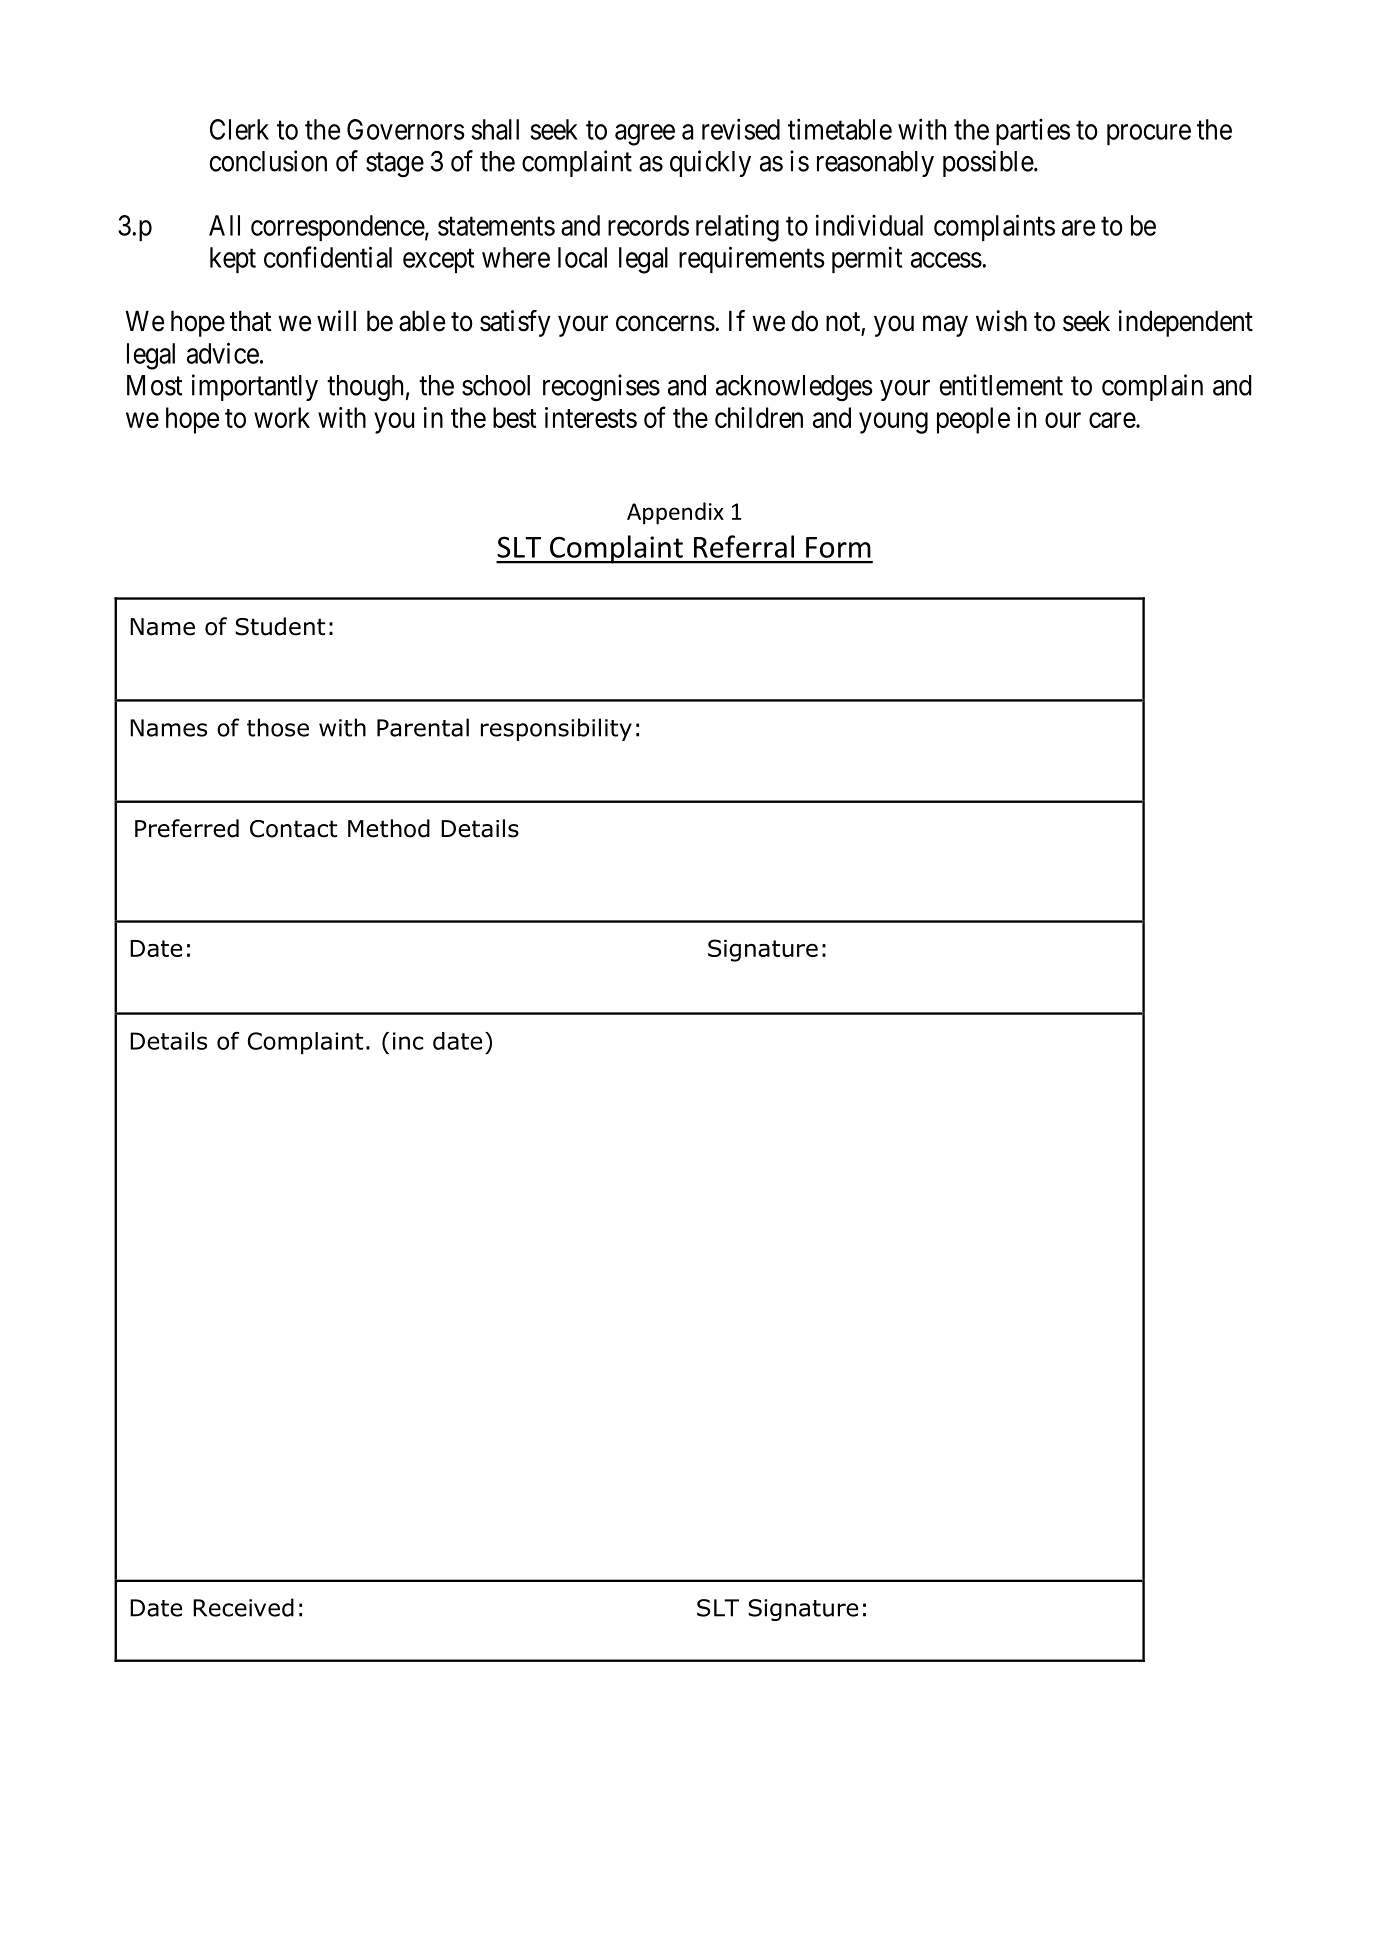 The height and width of the screenshot is (1949, 1378). Describe the element at coordinates (293, 829) in the screenshot. I see `Contact` at that location.
